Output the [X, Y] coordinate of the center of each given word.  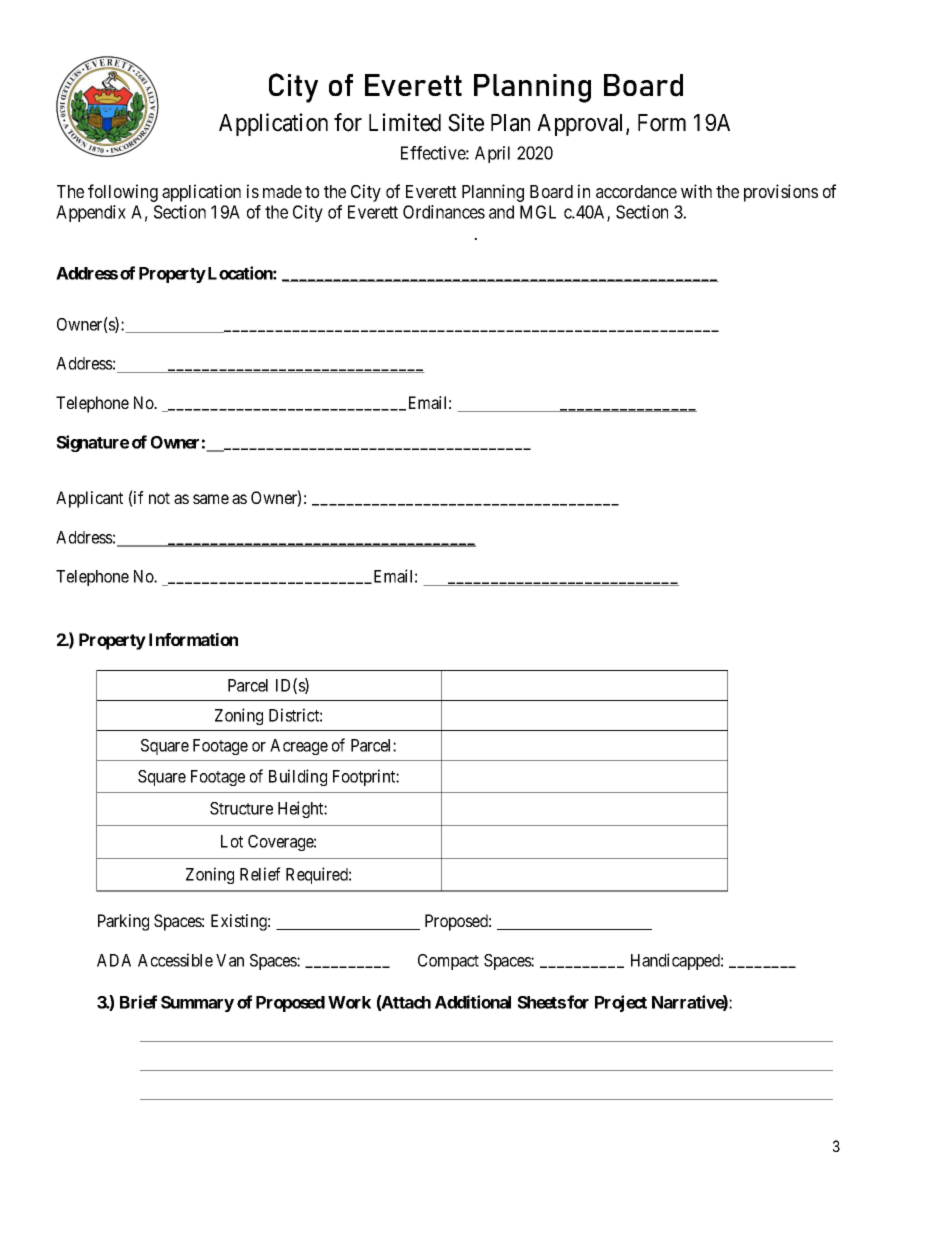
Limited [405, 122]
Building [298, 777]
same [211, 499]
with [696, 191]
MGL [538, 212]
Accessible [175, 960]
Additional [473, 1002]
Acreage [299, 747]
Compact [448, 962]
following [123, 193]
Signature [92, 443]
